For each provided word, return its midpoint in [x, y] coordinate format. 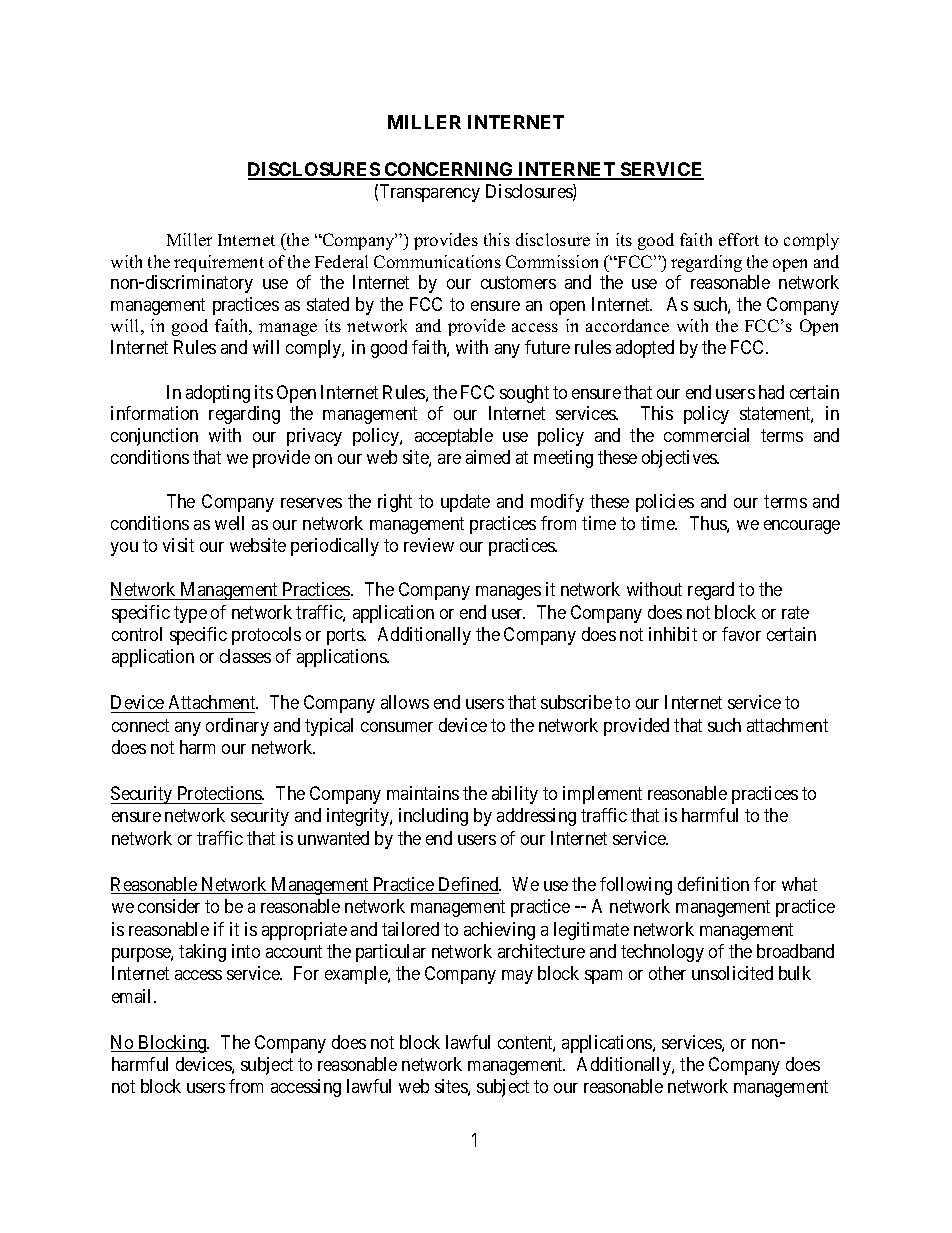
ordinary [237, 727]
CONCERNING [449, 170]
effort [739, 239]
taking [202, 953]
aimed [488, 457]
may [517, 977]
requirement [219, 263]
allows [405, 702]
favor [741, 634]
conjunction [154, 437]
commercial [706, 435]
